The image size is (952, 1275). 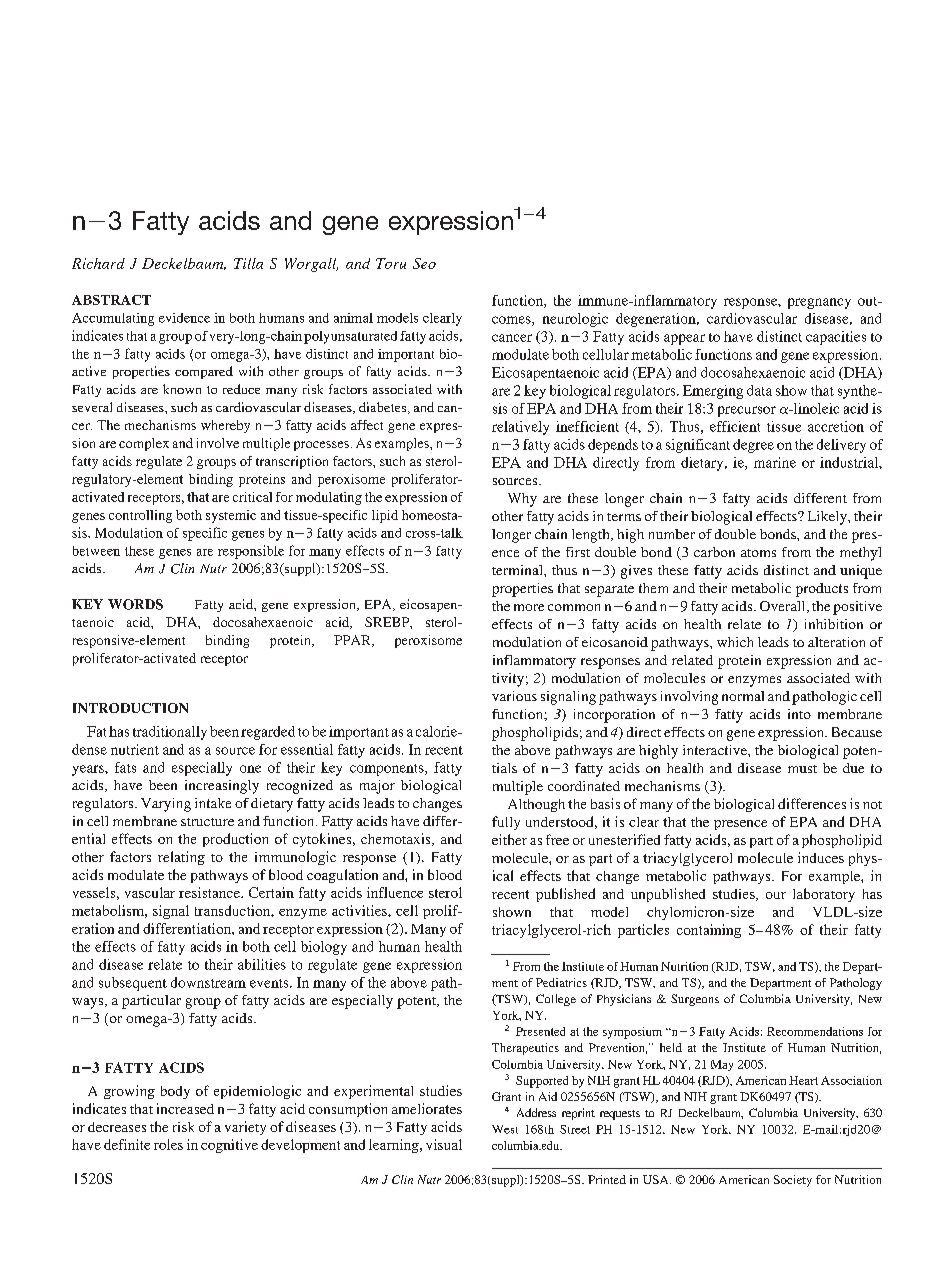 What do you see at coordinates (695, 1000) in the page?
I see `Surgeons` at bounding box center [695, 1000].
